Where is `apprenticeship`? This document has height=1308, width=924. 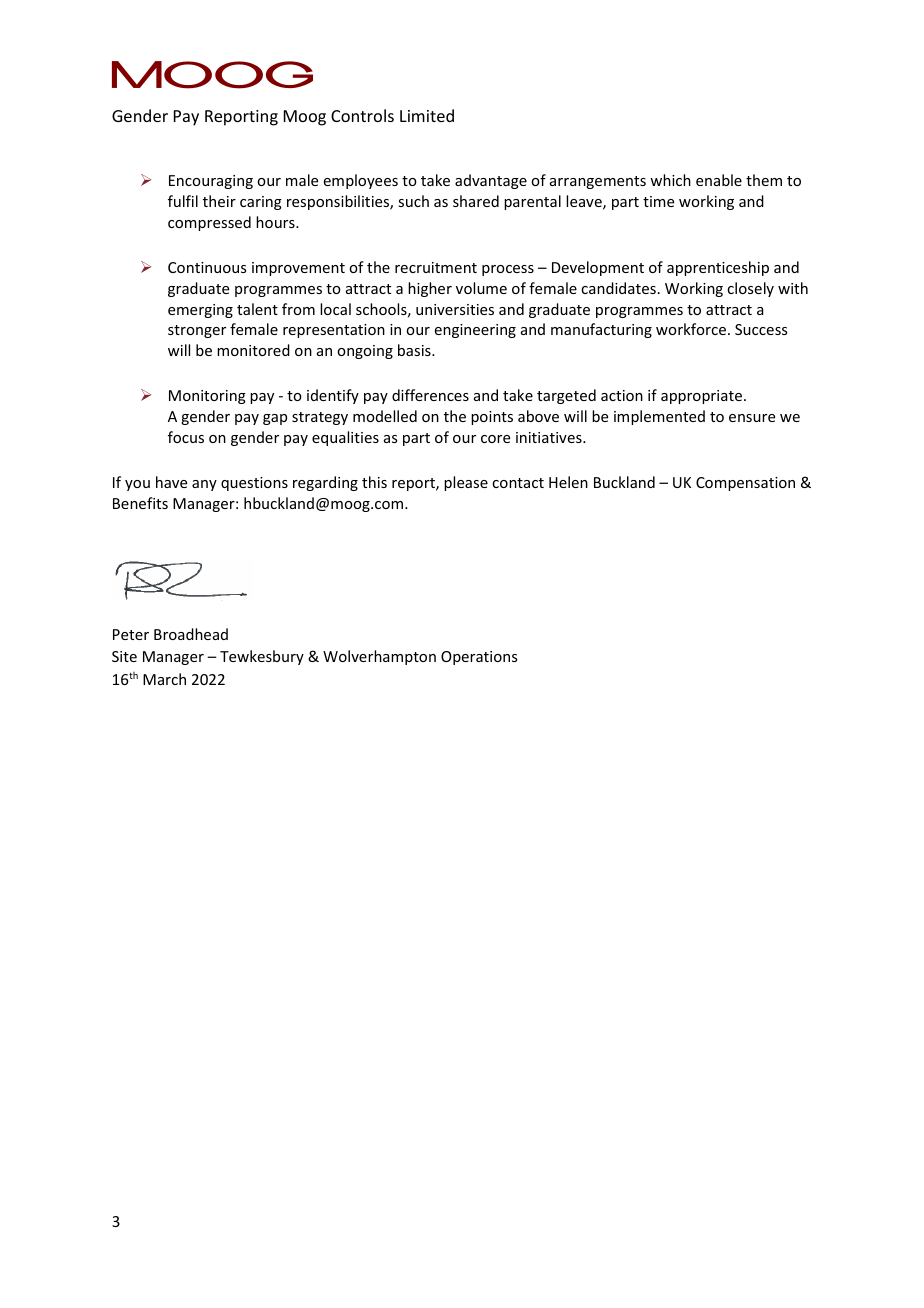
apprenticeship is located at coordinates (718, 268).
